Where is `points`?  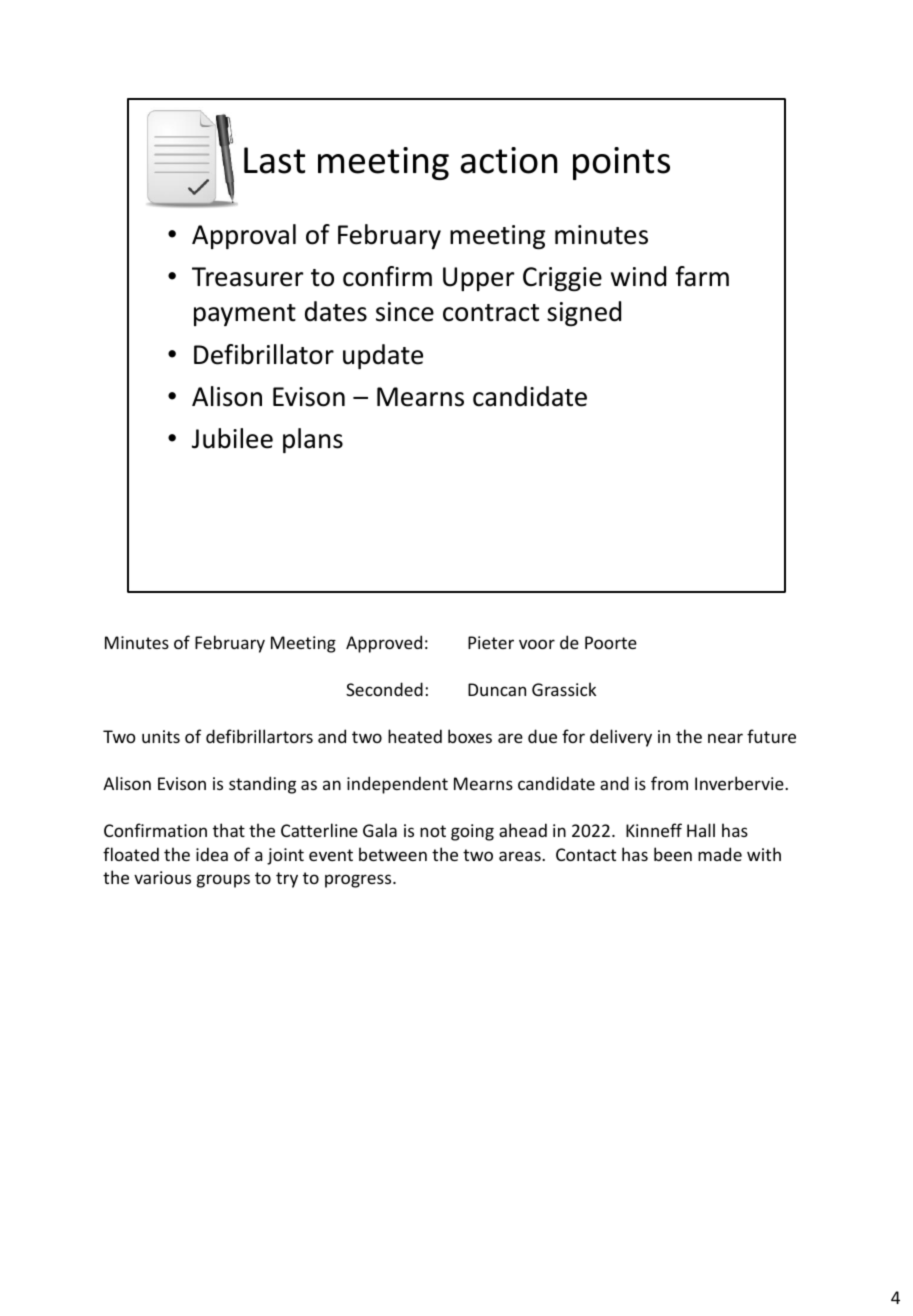
points is located at coordinates (621, 163).
